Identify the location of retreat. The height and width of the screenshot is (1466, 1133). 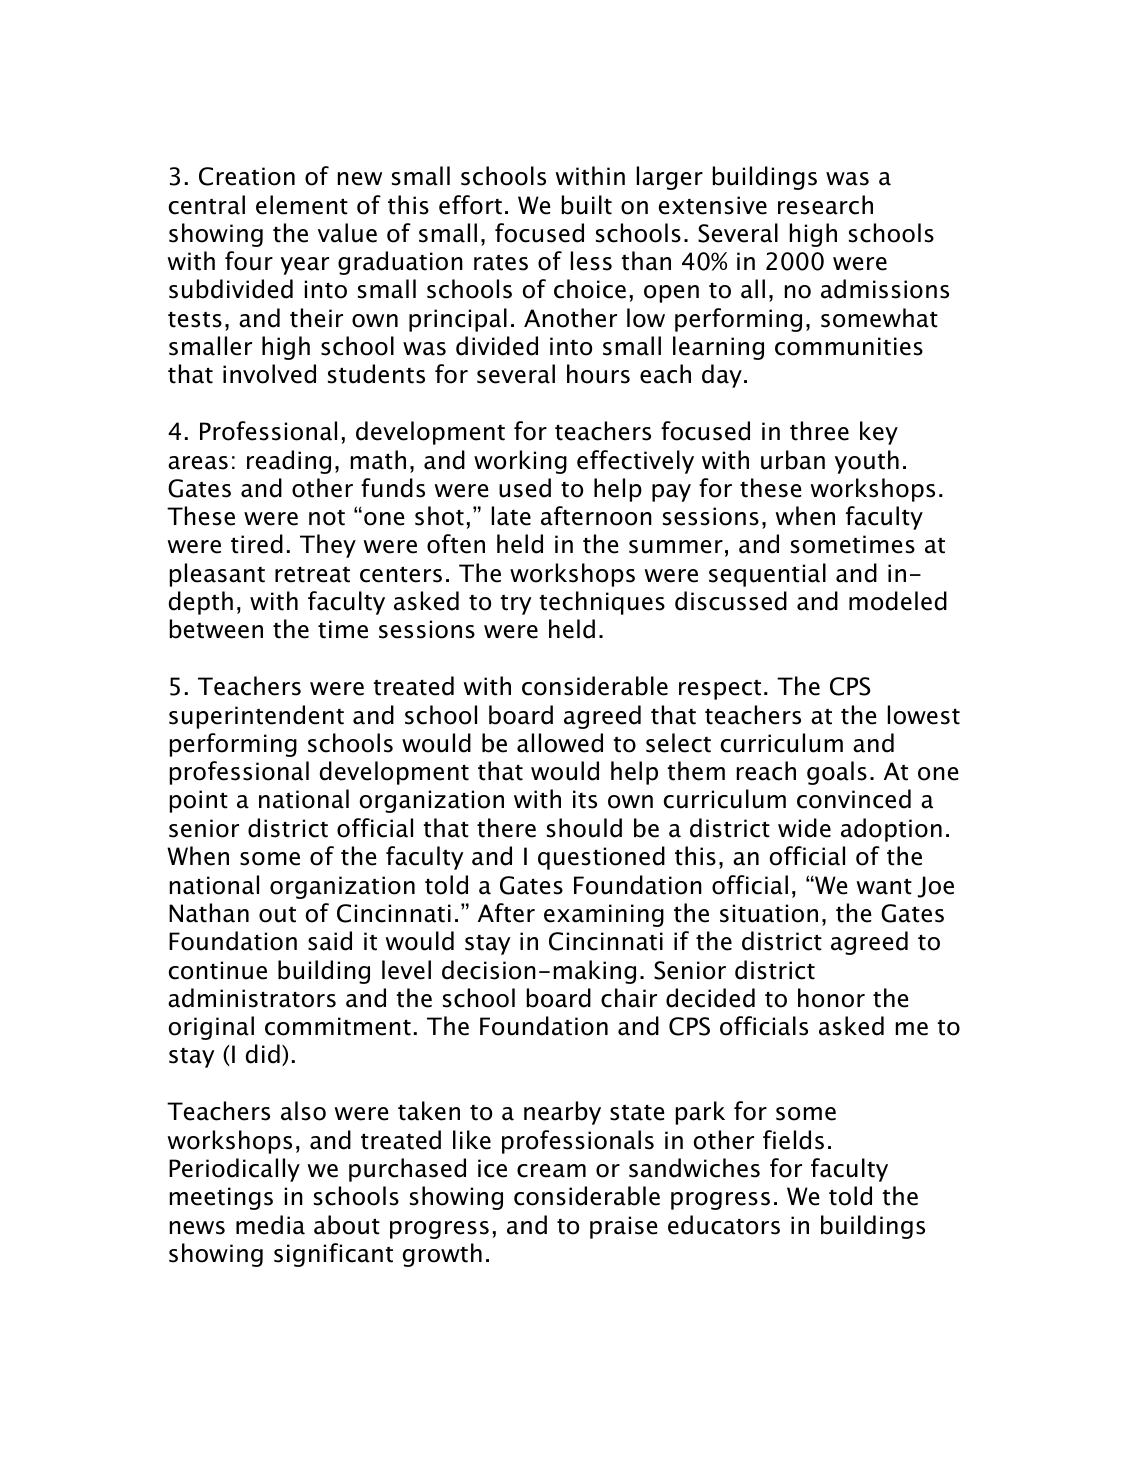
(312, 574).
